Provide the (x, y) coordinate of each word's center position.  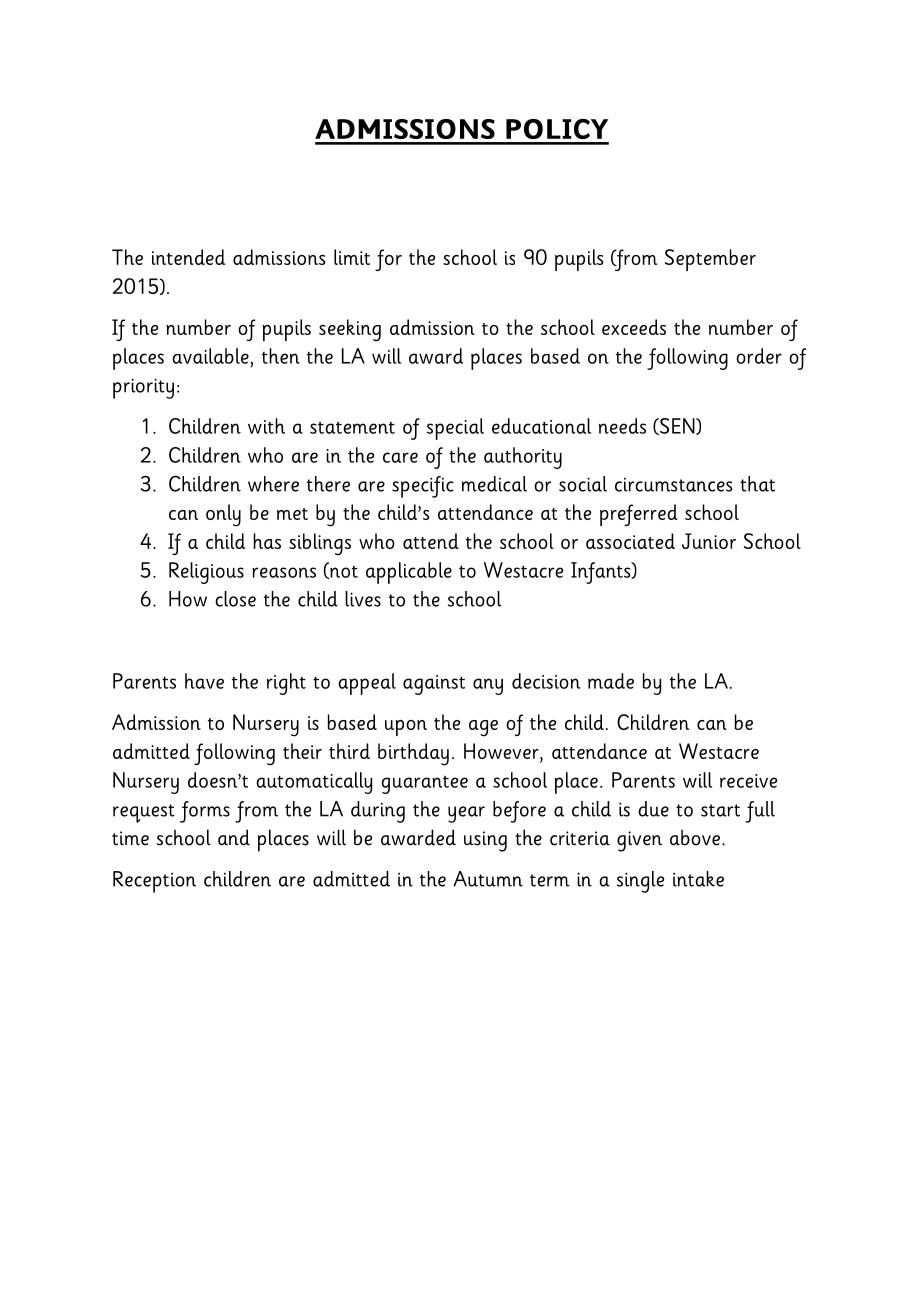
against (434, 685)
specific (423, 487)
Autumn (488, 879)
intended (188, 257)
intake (698, 879)
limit (352, 257)
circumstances (673, 485)
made (611, 681)
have (204, 681)
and (234, 837)
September (710, 260)
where (273, 484)
